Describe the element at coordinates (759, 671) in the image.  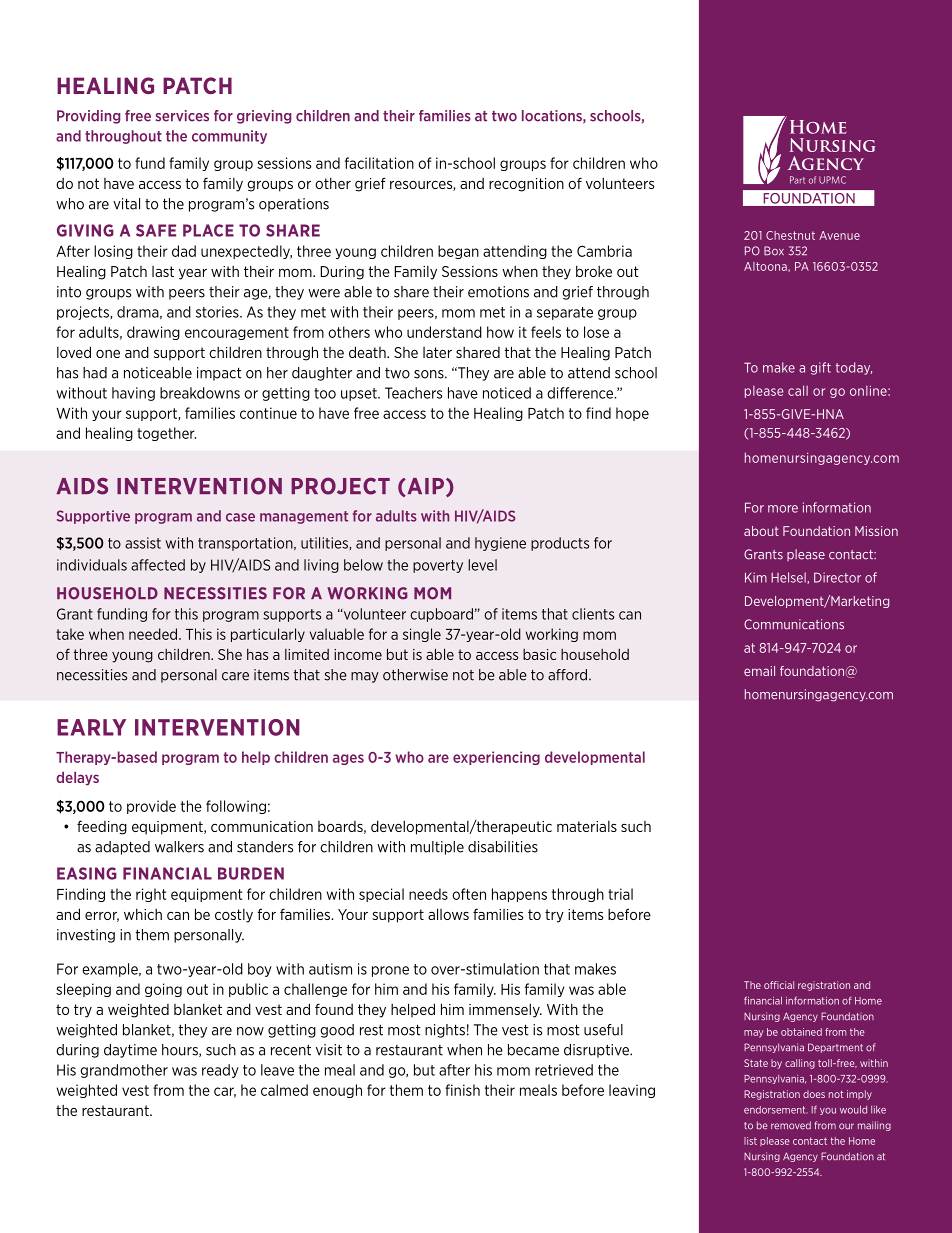
I see `email` at that location.
